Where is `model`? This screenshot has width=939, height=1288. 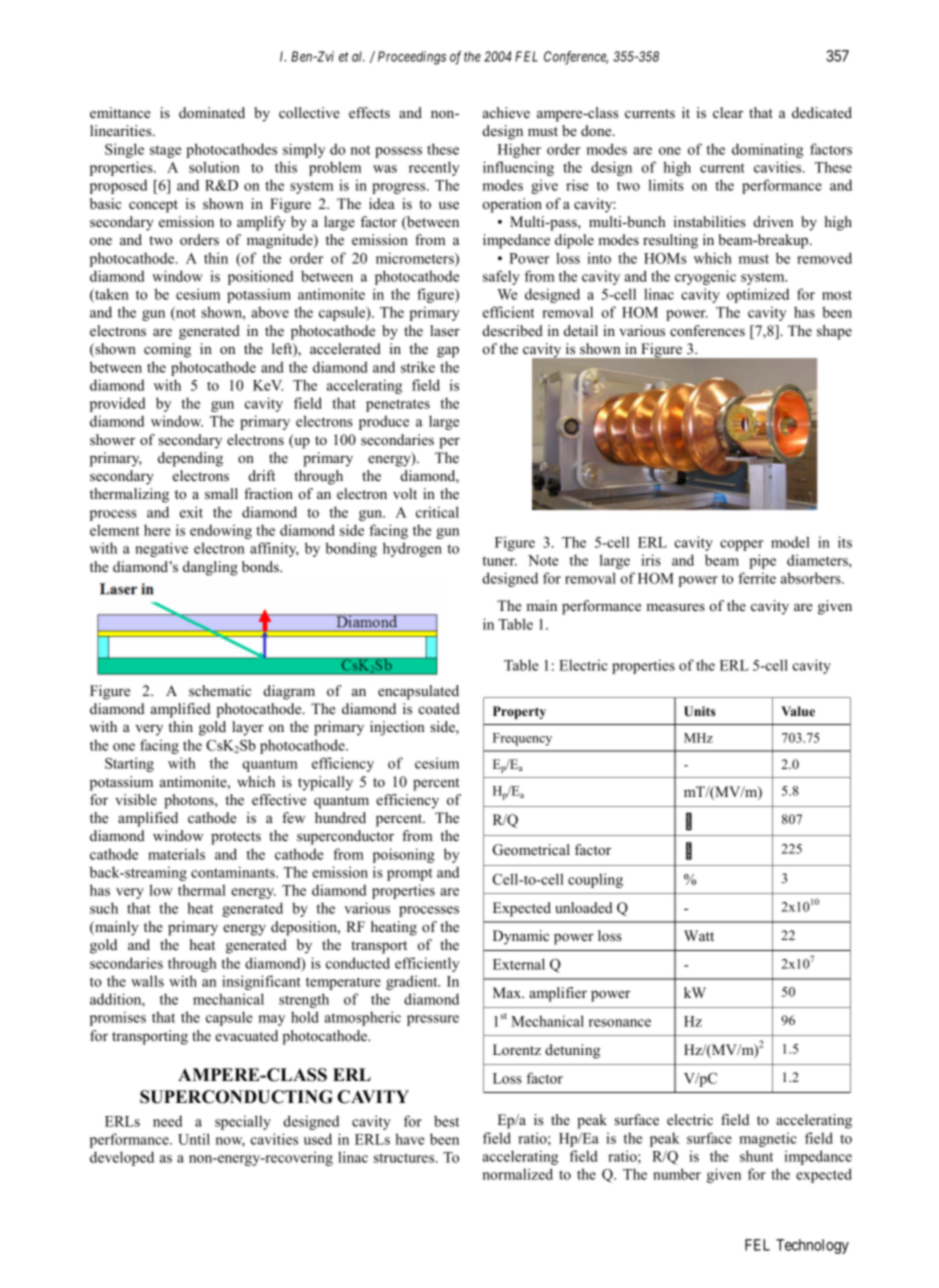
model is located at coordinates (790, 542).
